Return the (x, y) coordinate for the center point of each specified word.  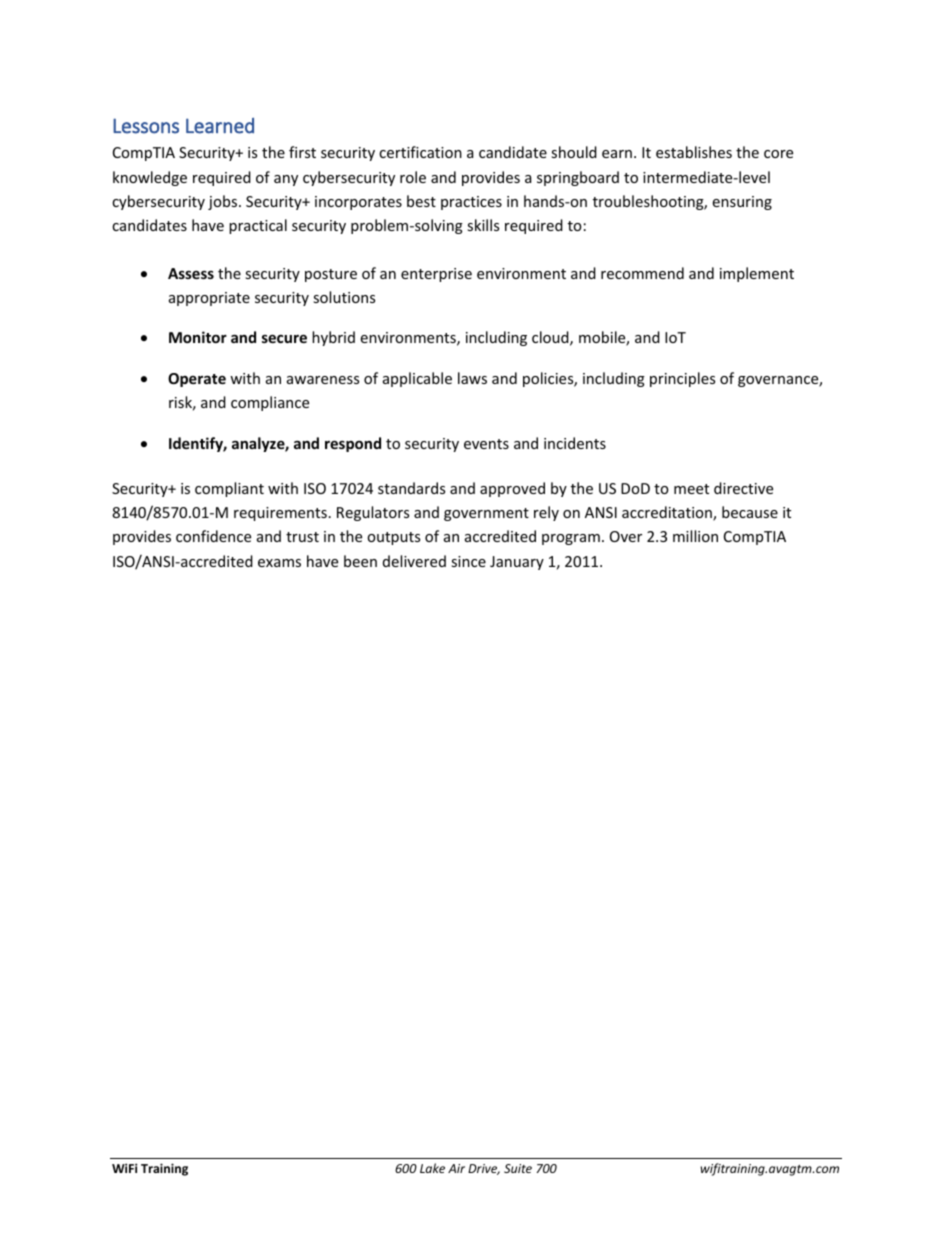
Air (456, 1168)
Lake (432, 1168)
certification (420, 152)
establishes (694, 152)
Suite (518, 1168)
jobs (224, 202)
